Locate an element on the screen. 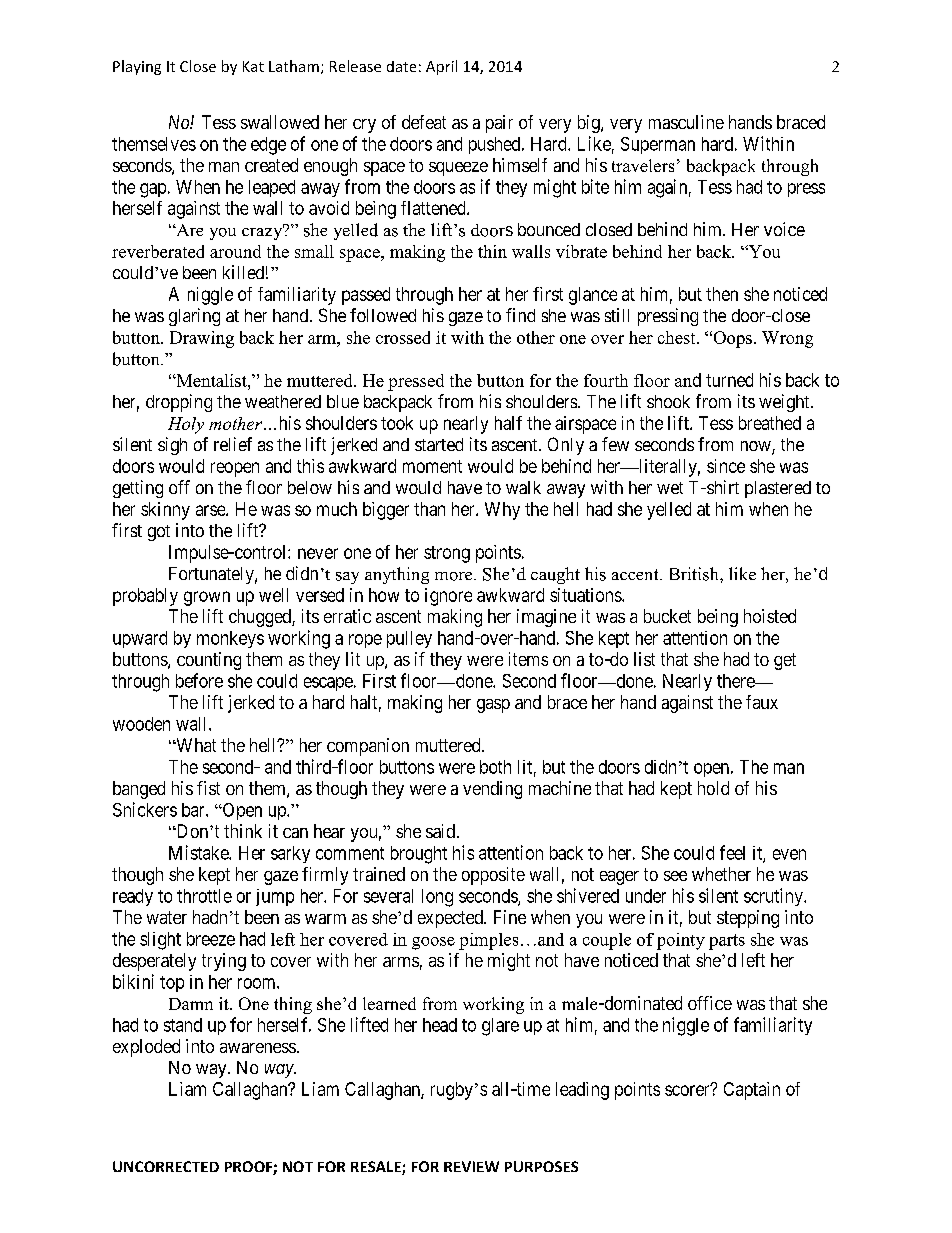 The width and height of the screenshot is (952, 1233). throttle is located at coordinates (204, 896).
